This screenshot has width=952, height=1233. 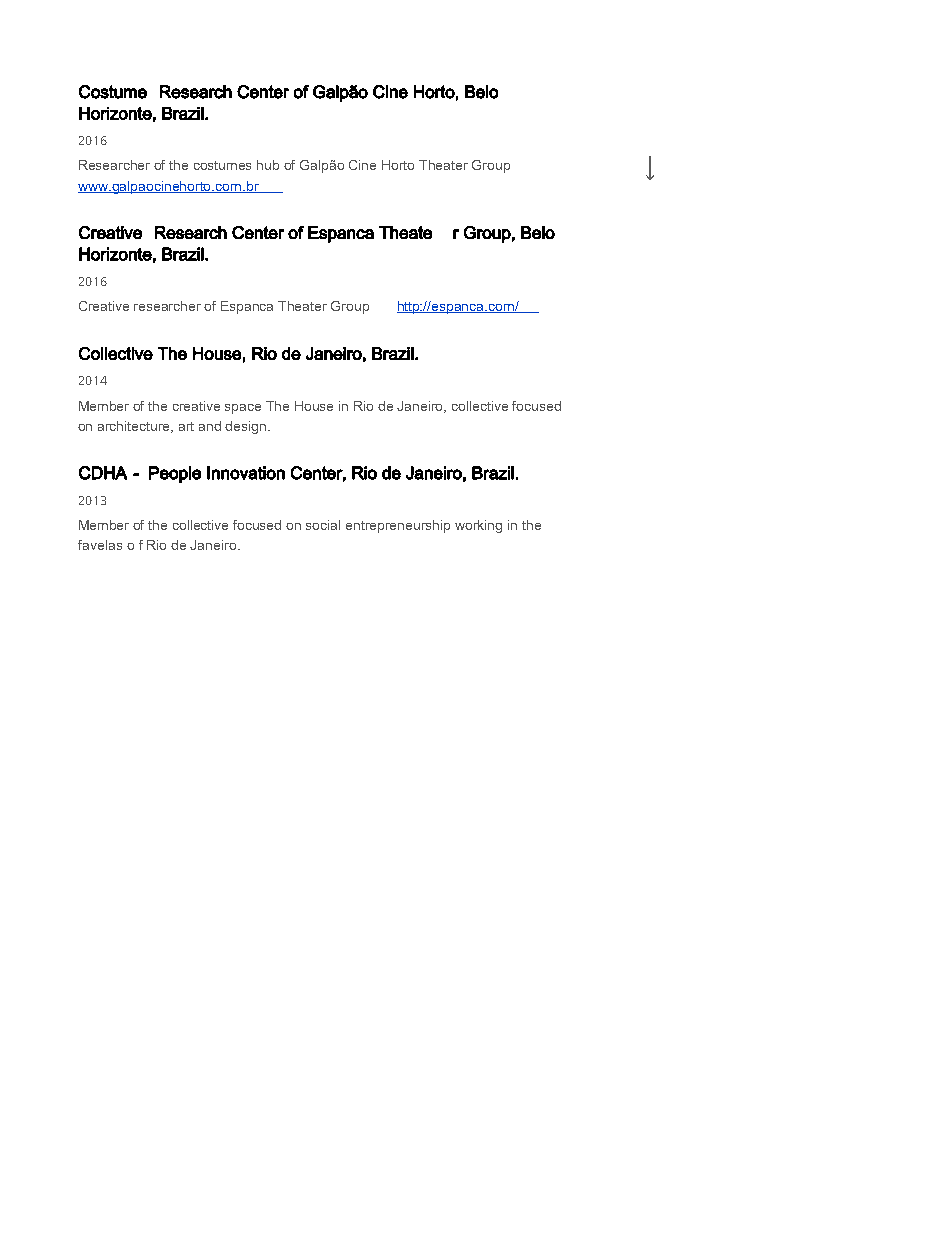 What do you see at coordinates (243, 409) in the screenshot?
I see `space` at bounding box center [243, 409].
